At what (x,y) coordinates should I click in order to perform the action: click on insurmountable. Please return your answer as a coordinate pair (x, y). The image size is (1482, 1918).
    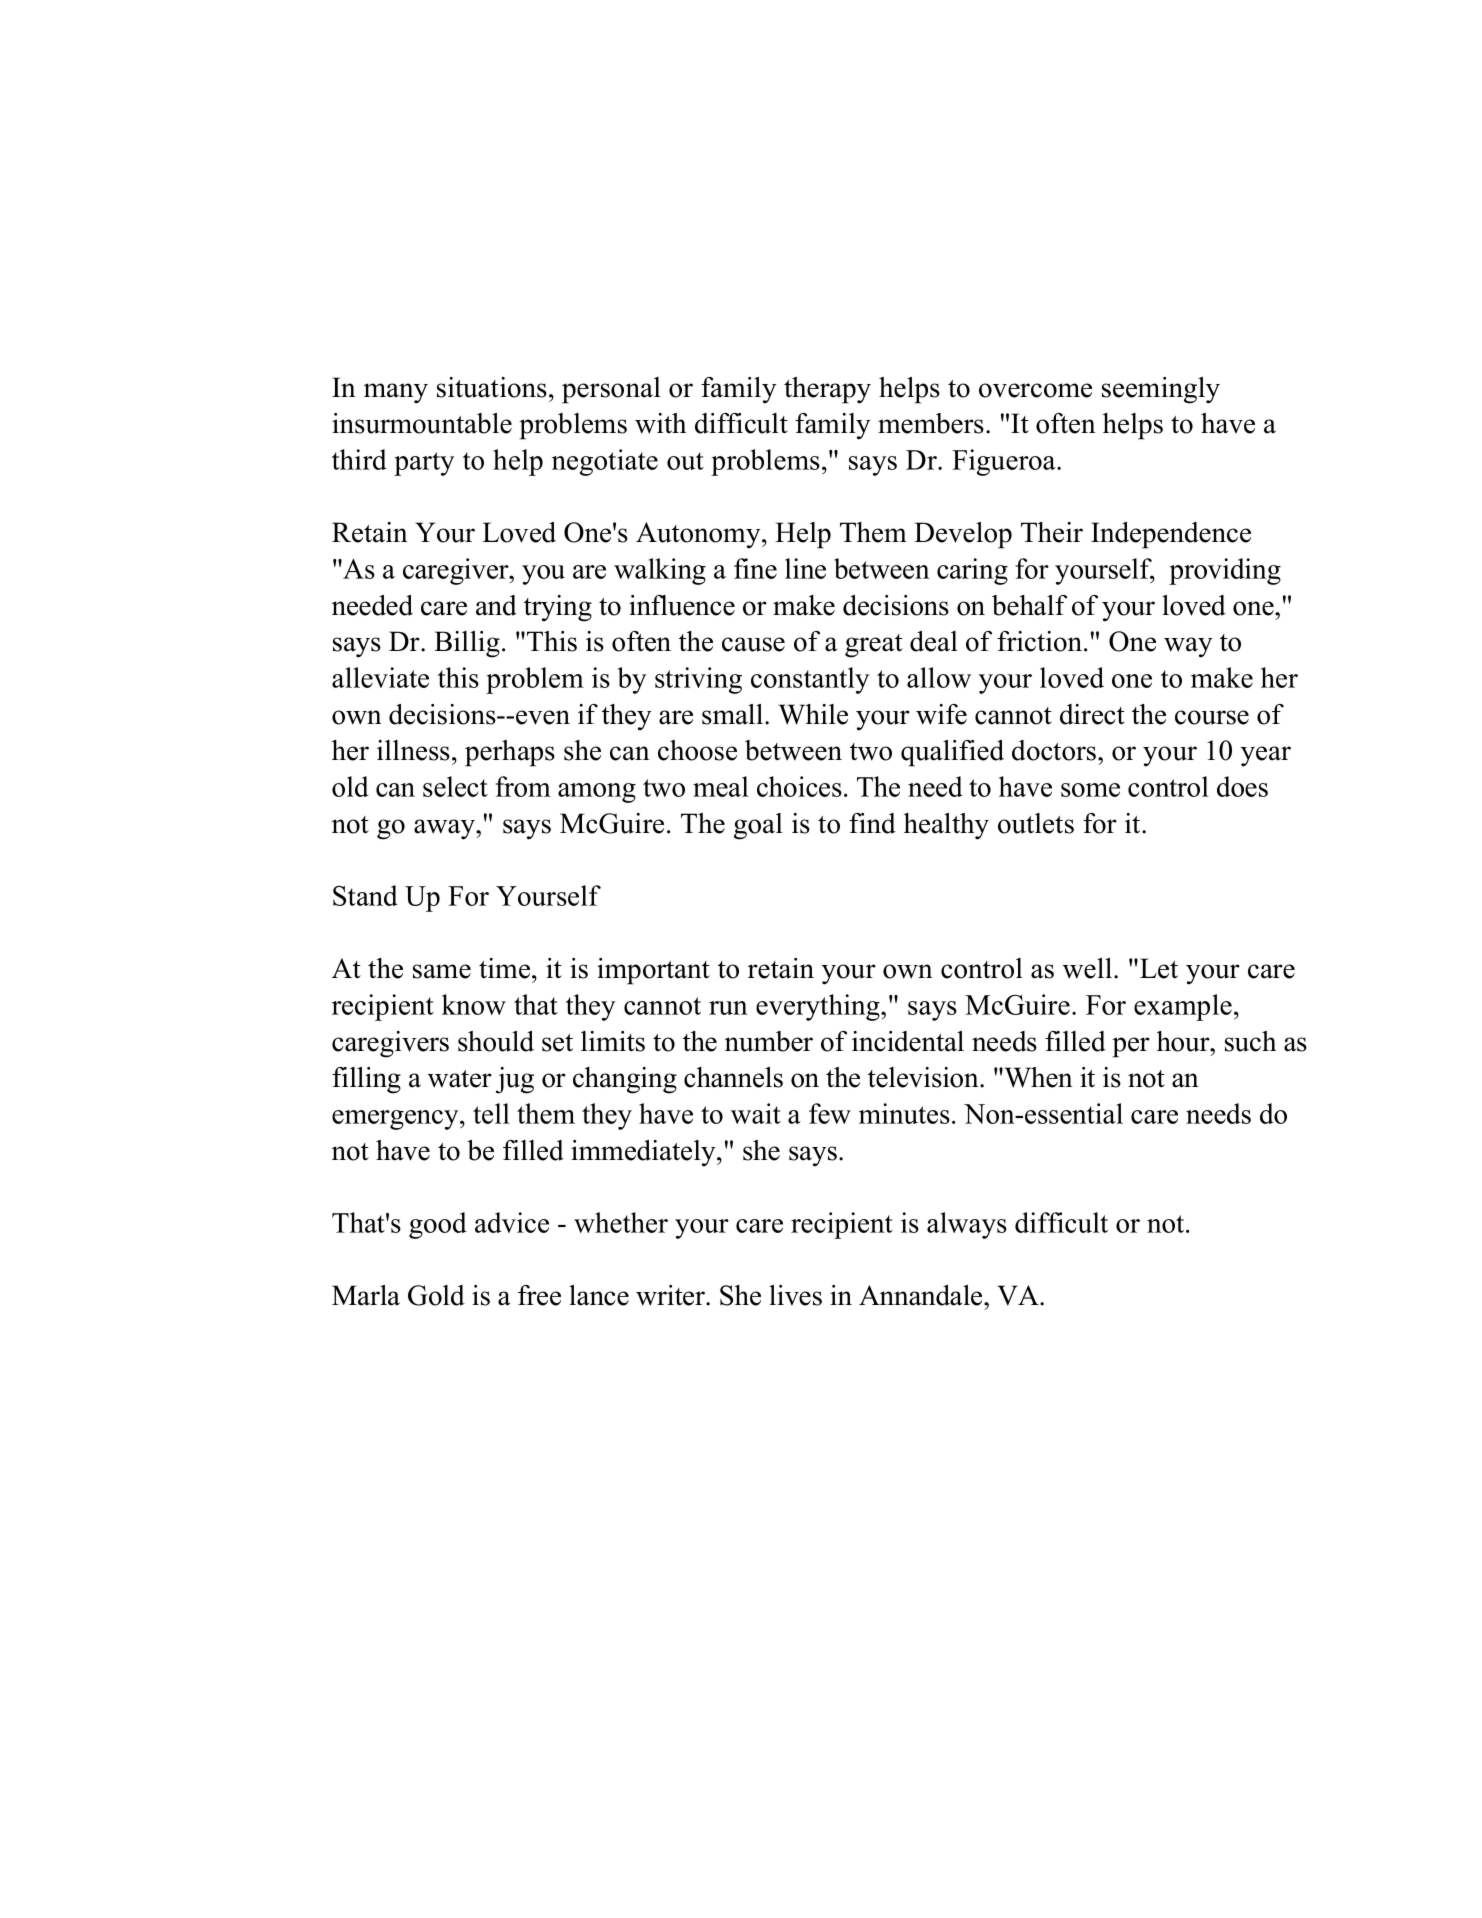
    Looking at the image, I should click on (422, 423).
